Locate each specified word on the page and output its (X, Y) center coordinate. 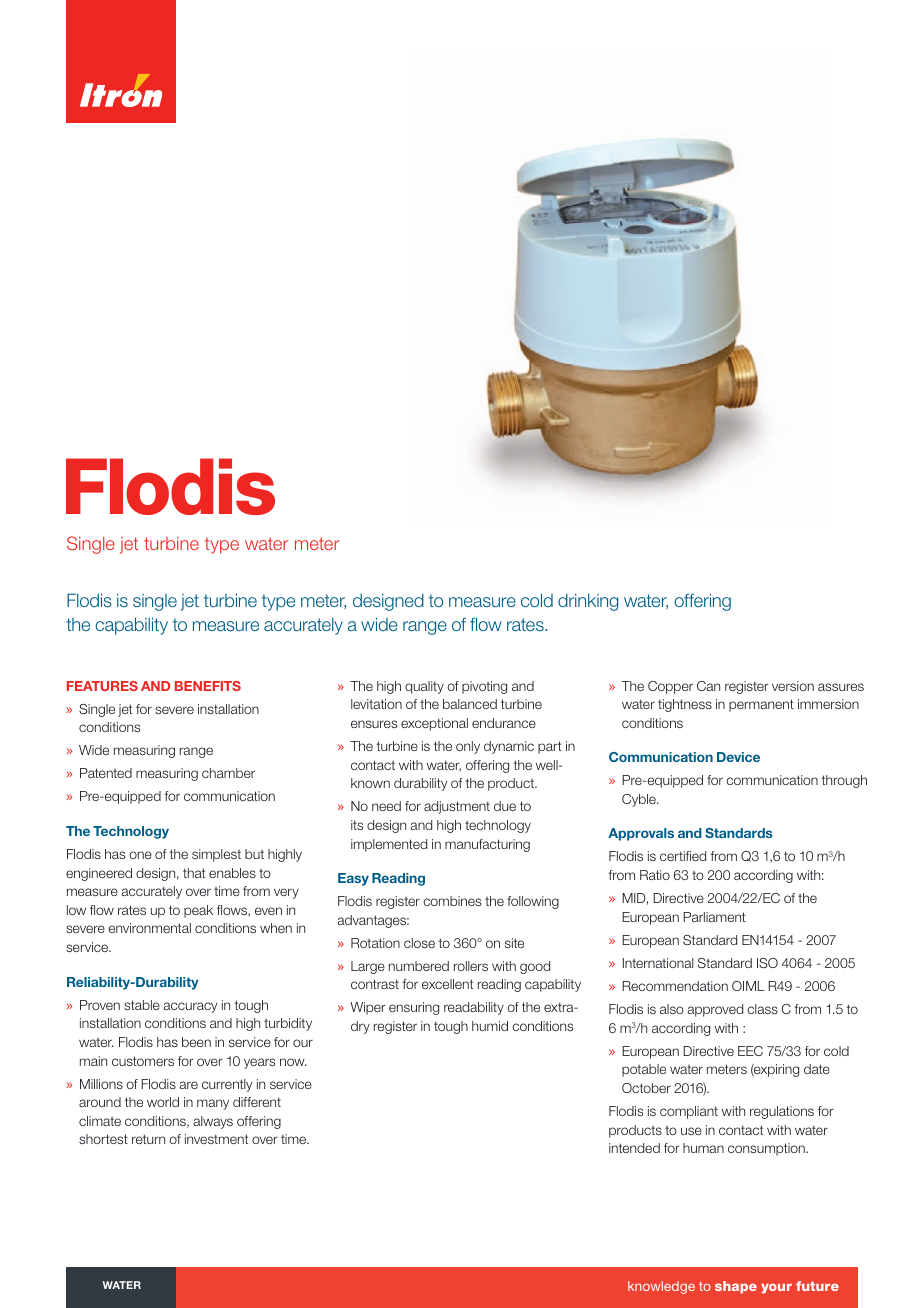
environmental (149, 928)
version (793, 686)
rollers (471, 966)
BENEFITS (208, 686)
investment (216, 1139)
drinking (588, 602)
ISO (767, 963)
